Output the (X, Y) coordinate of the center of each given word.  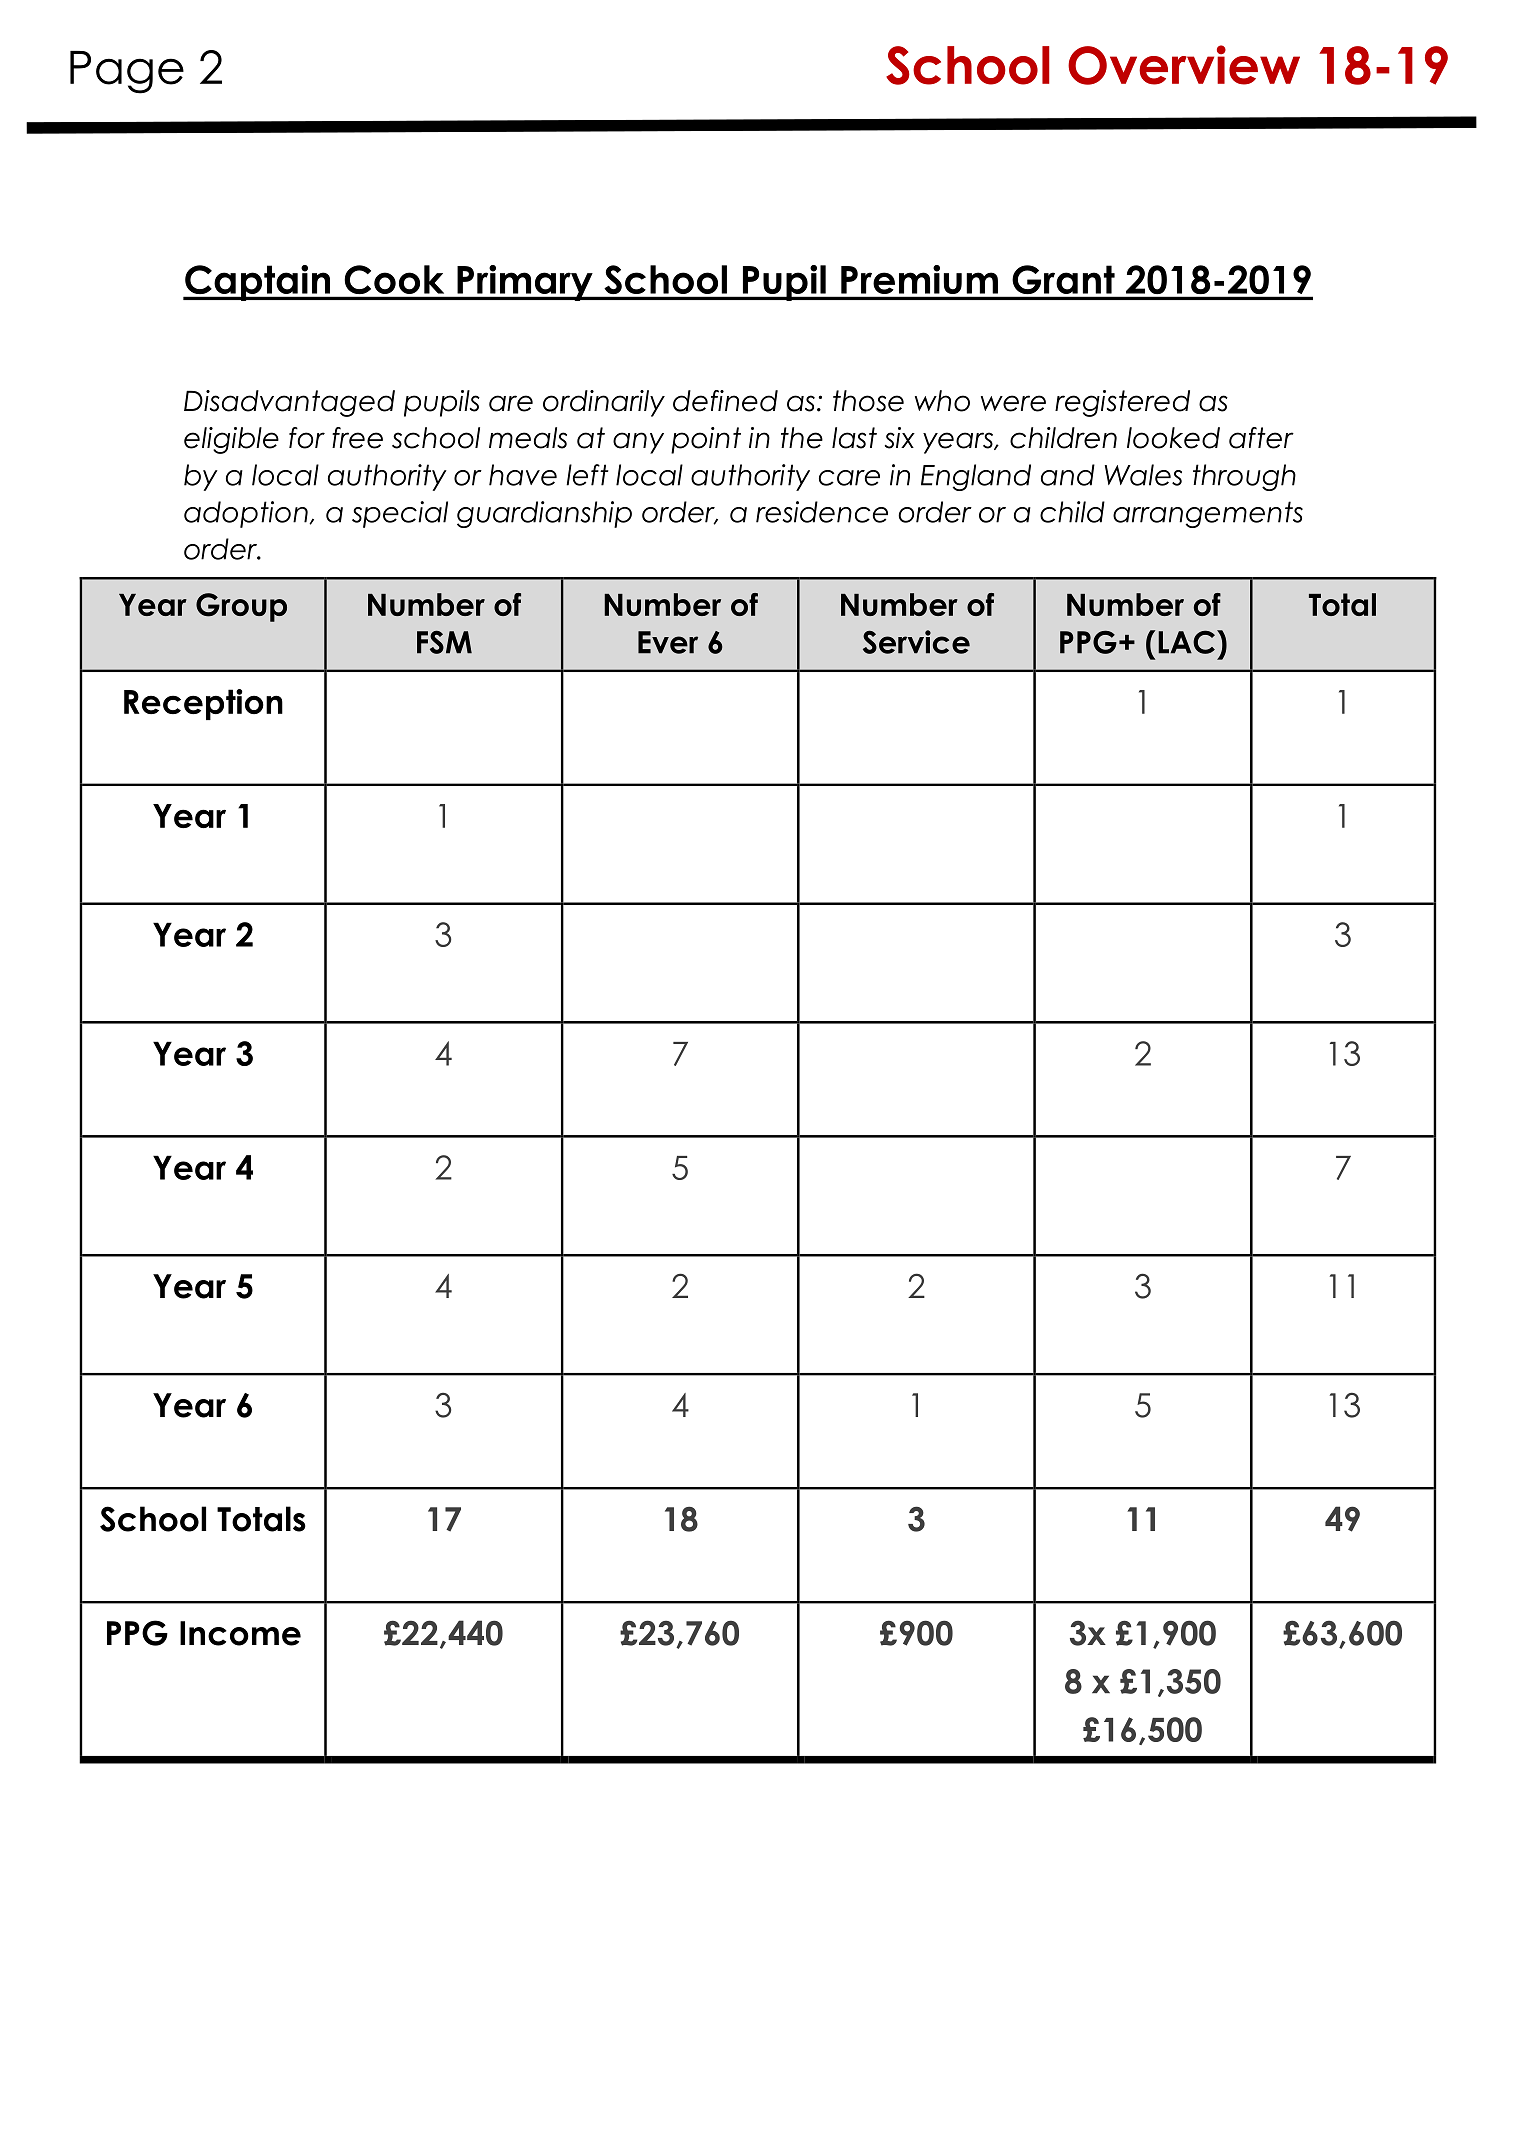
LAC (1186, 642)
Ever (668, 642)
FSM (444, 642)
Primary (525, 283)
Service (916, 642)
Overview (1184, 65)
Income (240, 1633)
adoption (247, 514)
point (706, 440)
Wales (1143, 475)
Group (241, 607)
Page (127, 72)
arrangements (1208, 514)
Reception (203, 704)
